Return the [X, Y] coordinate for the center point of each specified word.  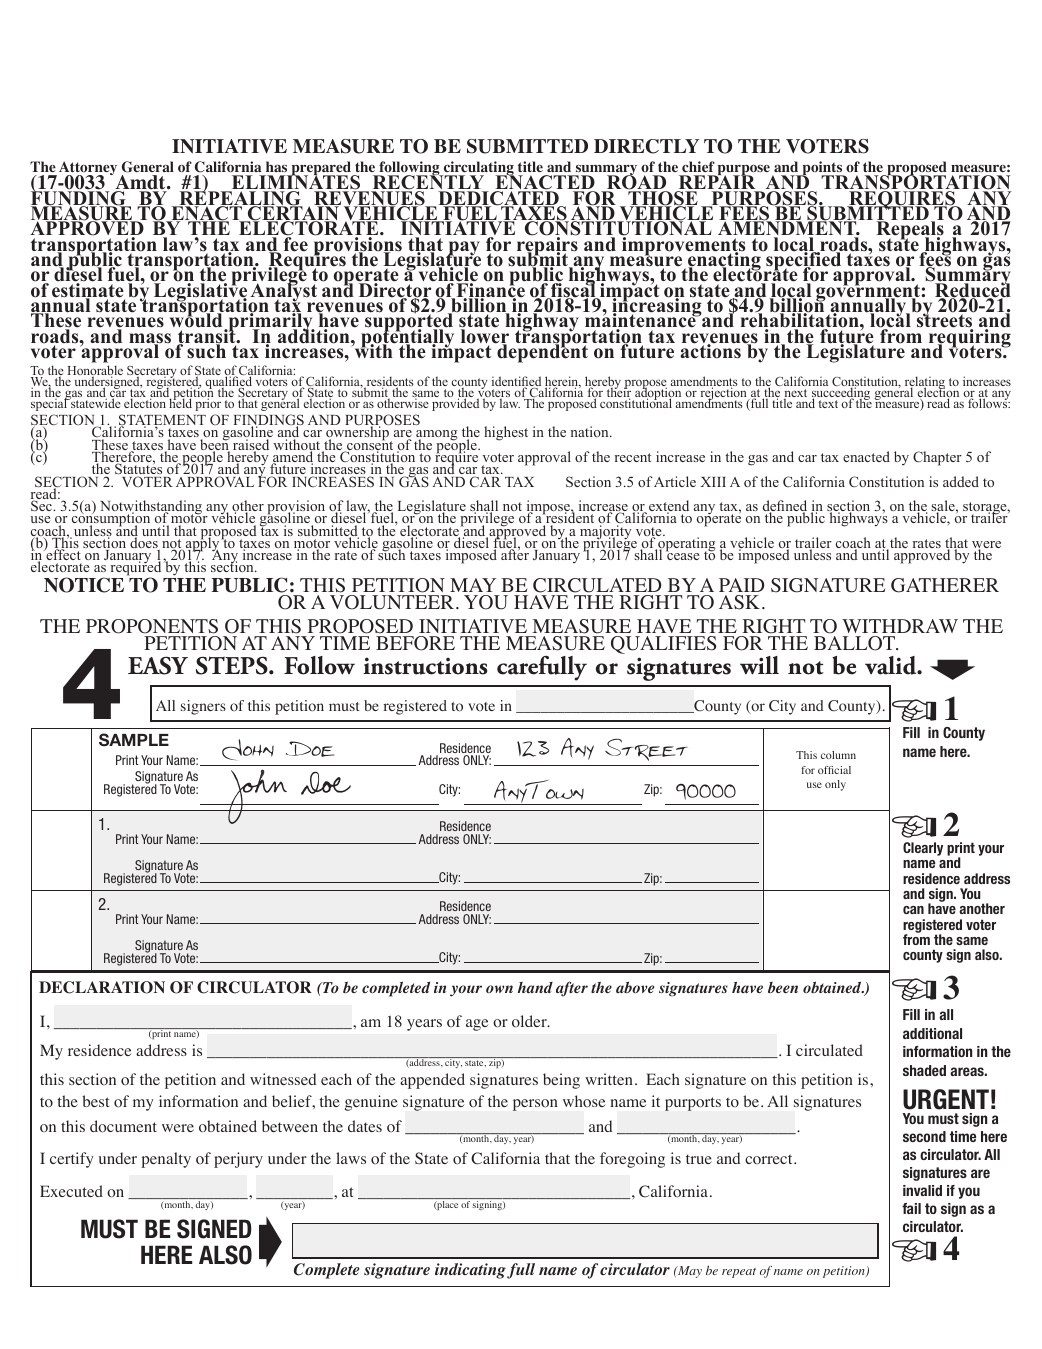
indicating [470, 1271]
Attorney [88, 169]
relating [923, 384]
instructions [425, 666]
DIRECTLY [646, 146]
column [838, 755]
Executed [71, 1191]
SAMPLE [134, 740]
